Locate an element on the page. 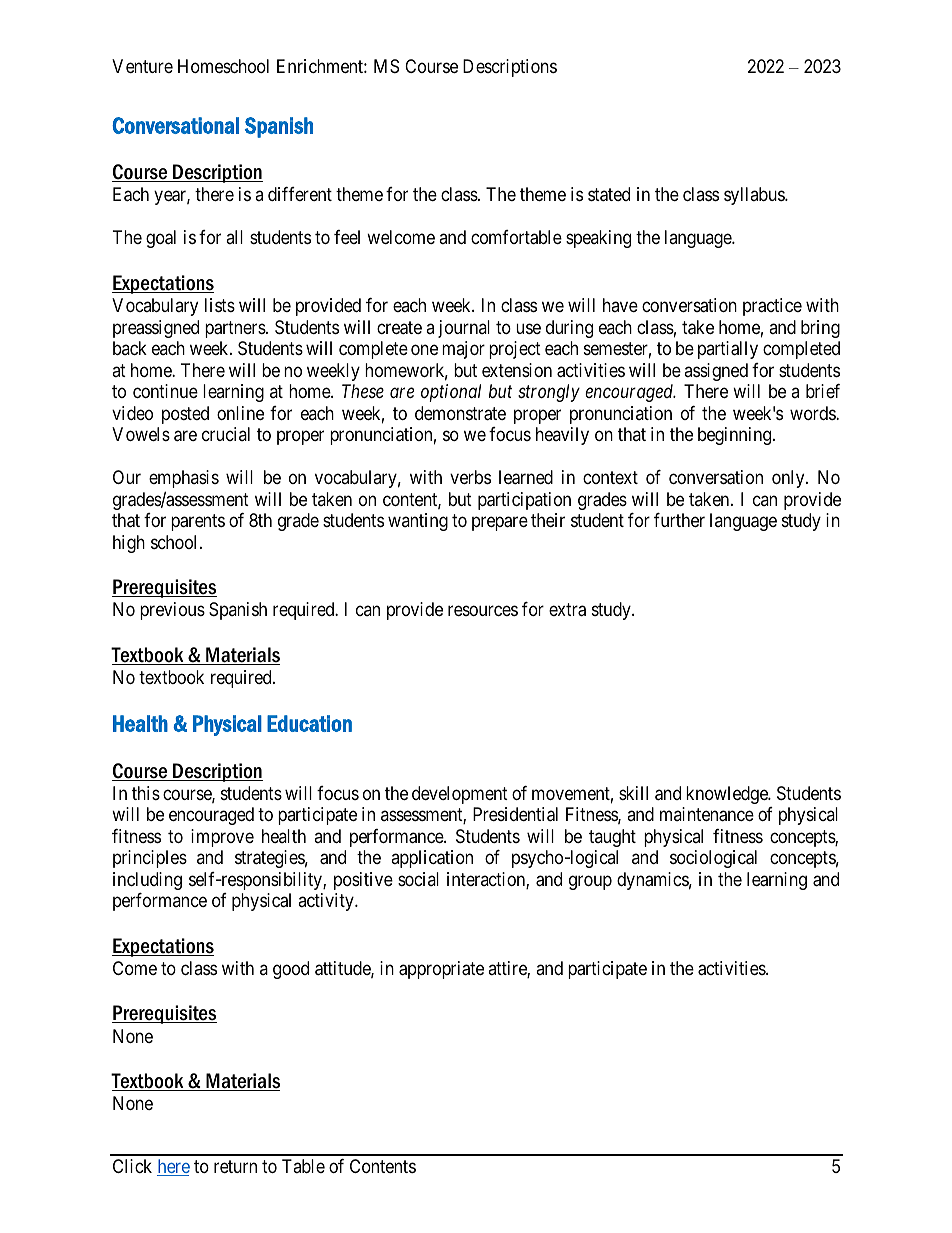  improve is located at coordinates (222, 838).
